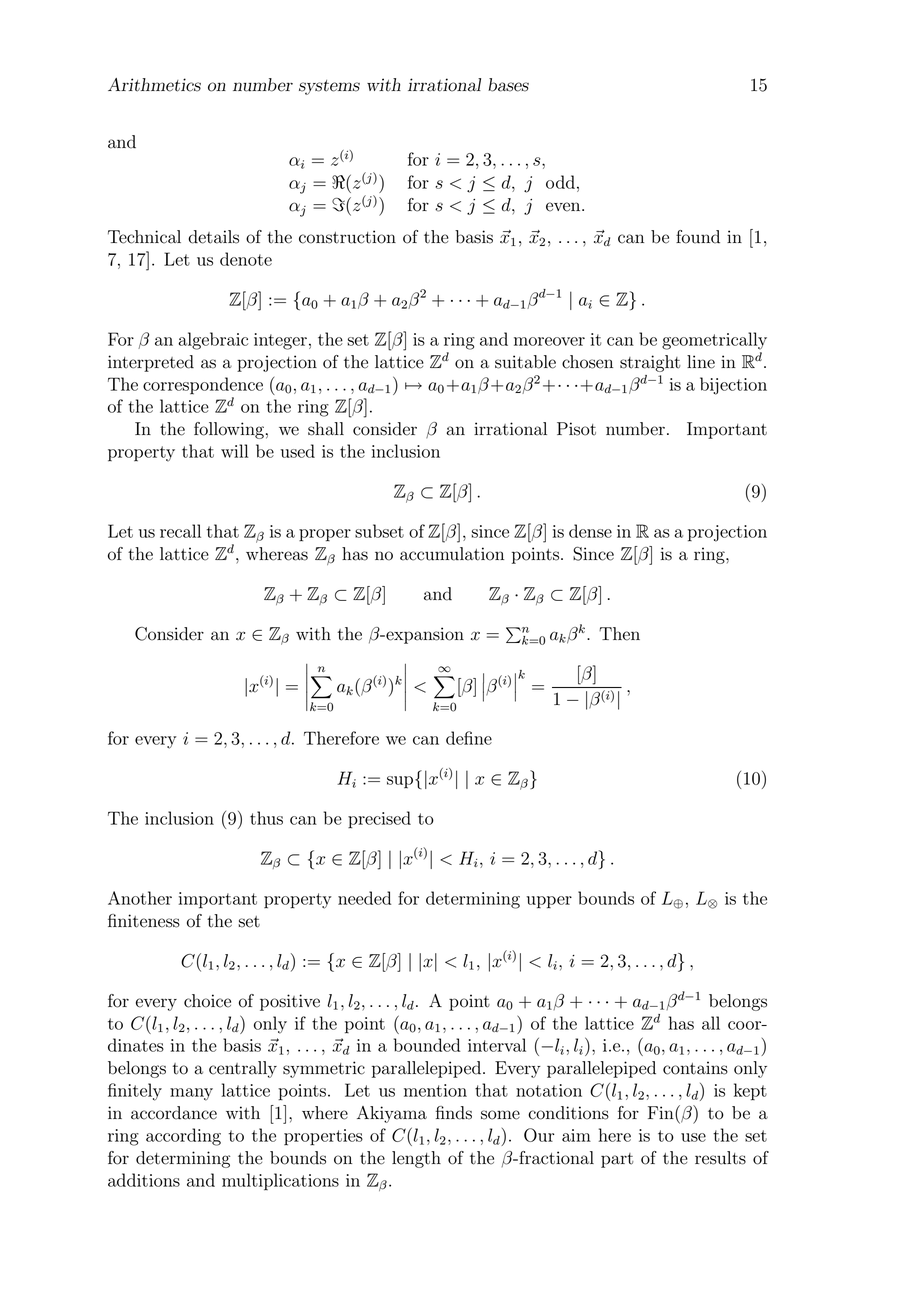 This image has width=924, height=1308. I want to click on recall, so click(180, 531).
